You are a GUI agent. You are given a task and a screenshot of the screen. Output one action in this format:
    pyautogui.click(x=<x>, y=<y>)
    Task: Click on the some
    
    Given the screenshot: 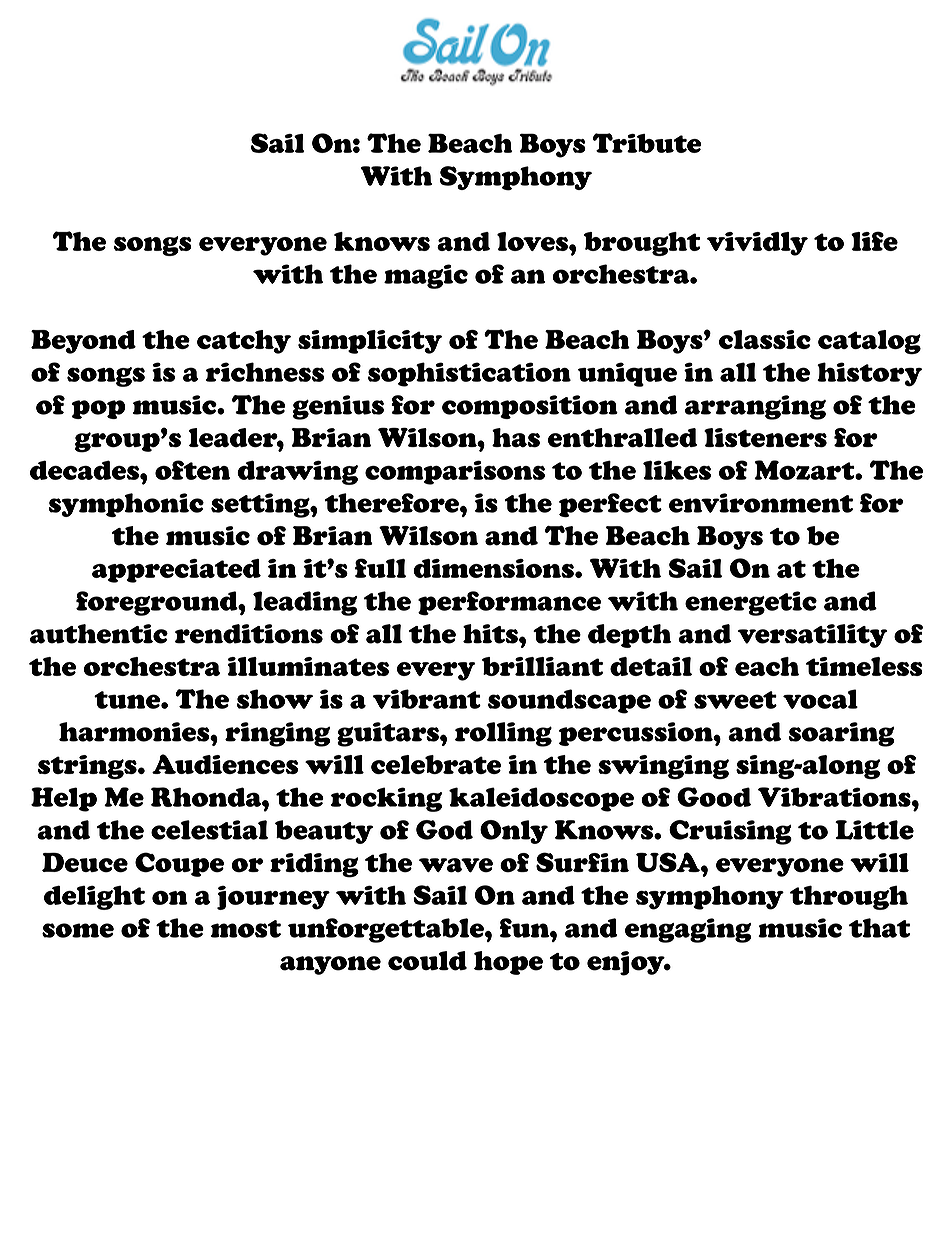 What is the action you would take?
    pyautogui.click(x=78, y=930)
